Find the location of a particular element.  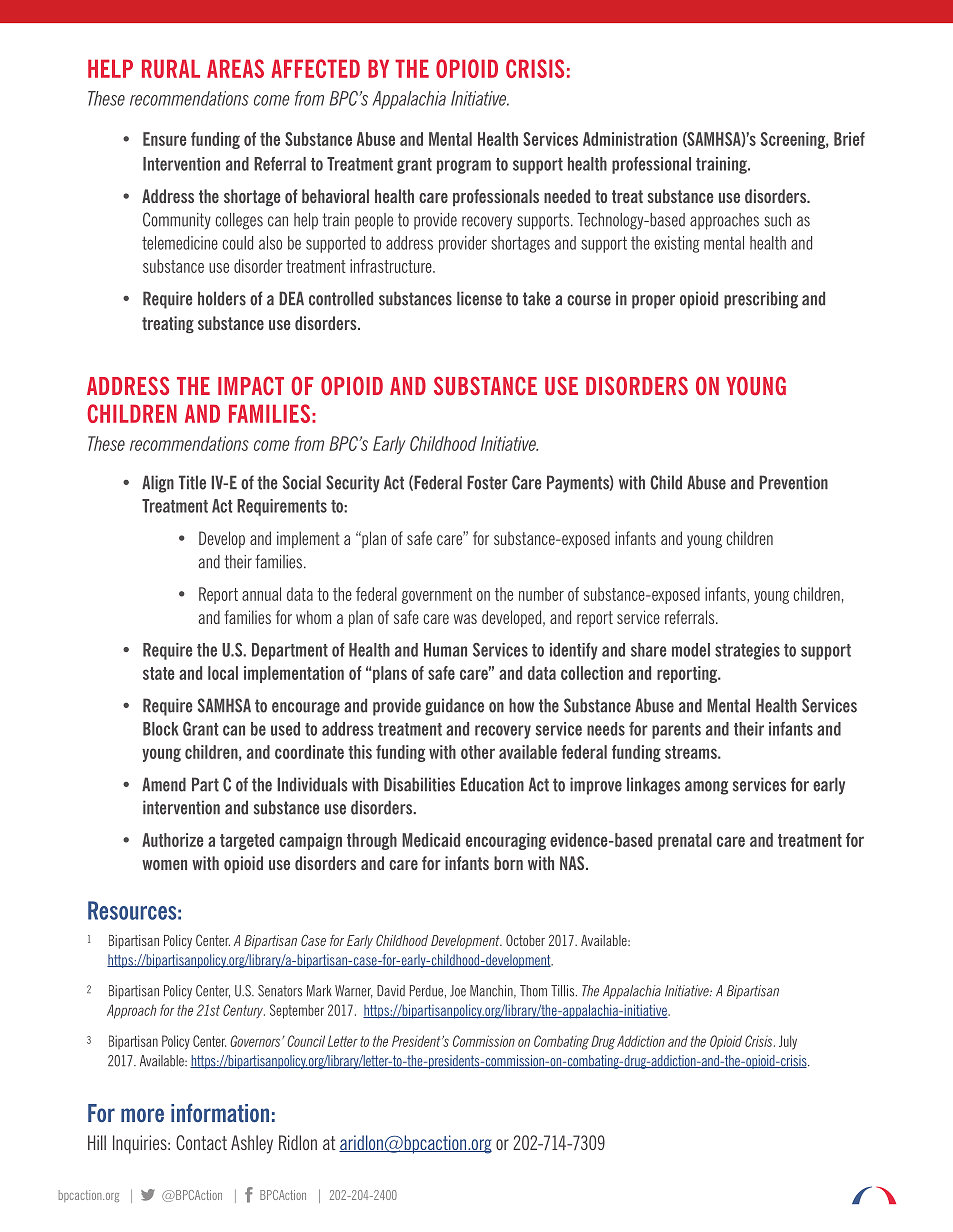

July is located at coordinates (788, 1042).
